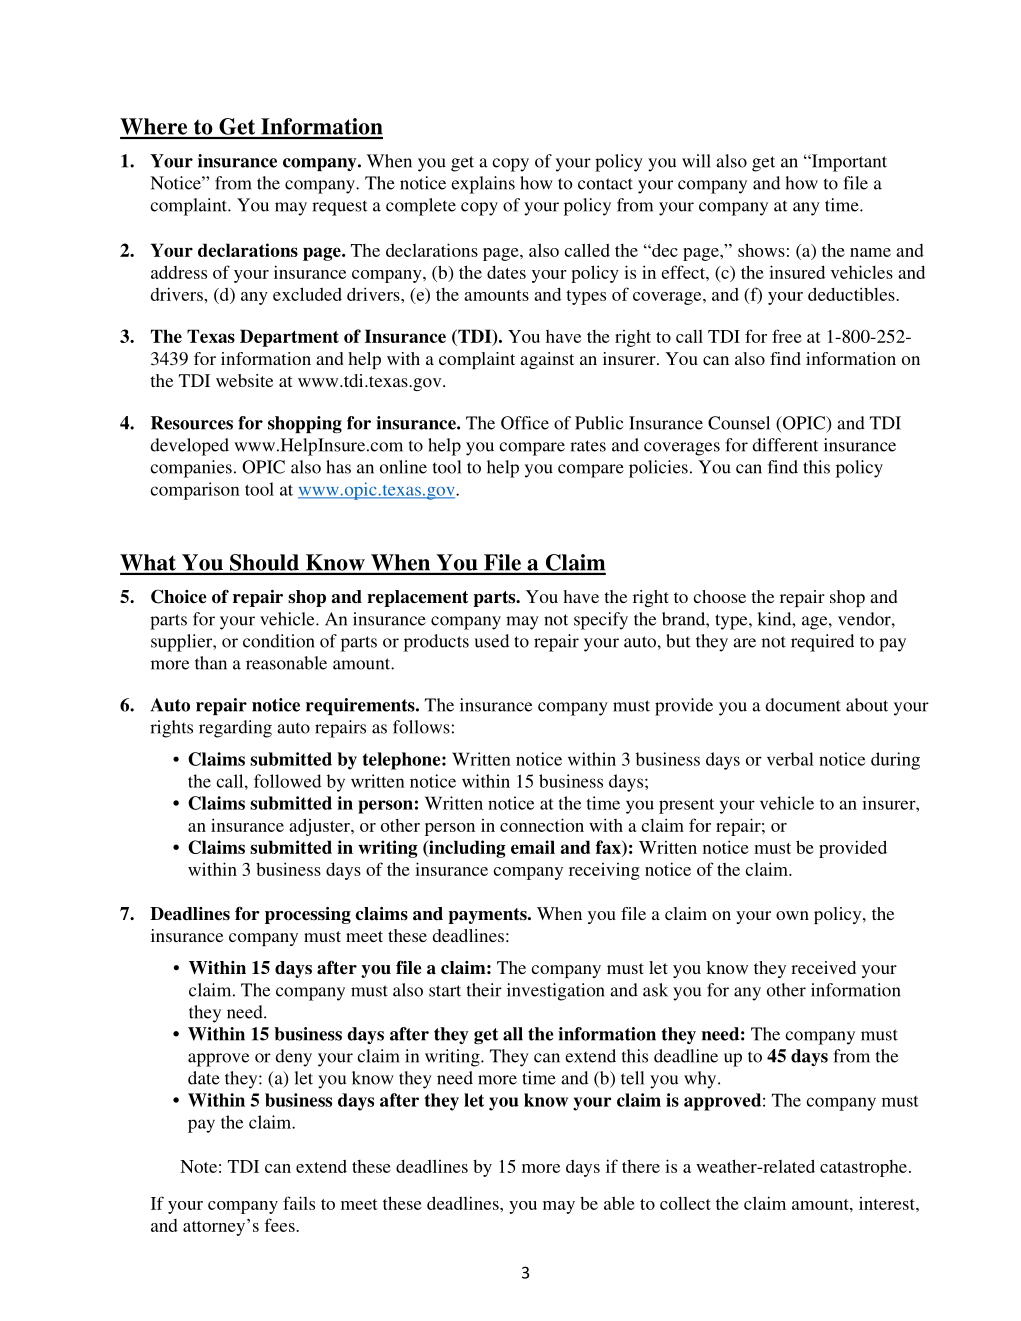 This image has height=1321, width=1021. Describe the element at coordinates (235, 729) in the image. I see `regarding` at that location.
